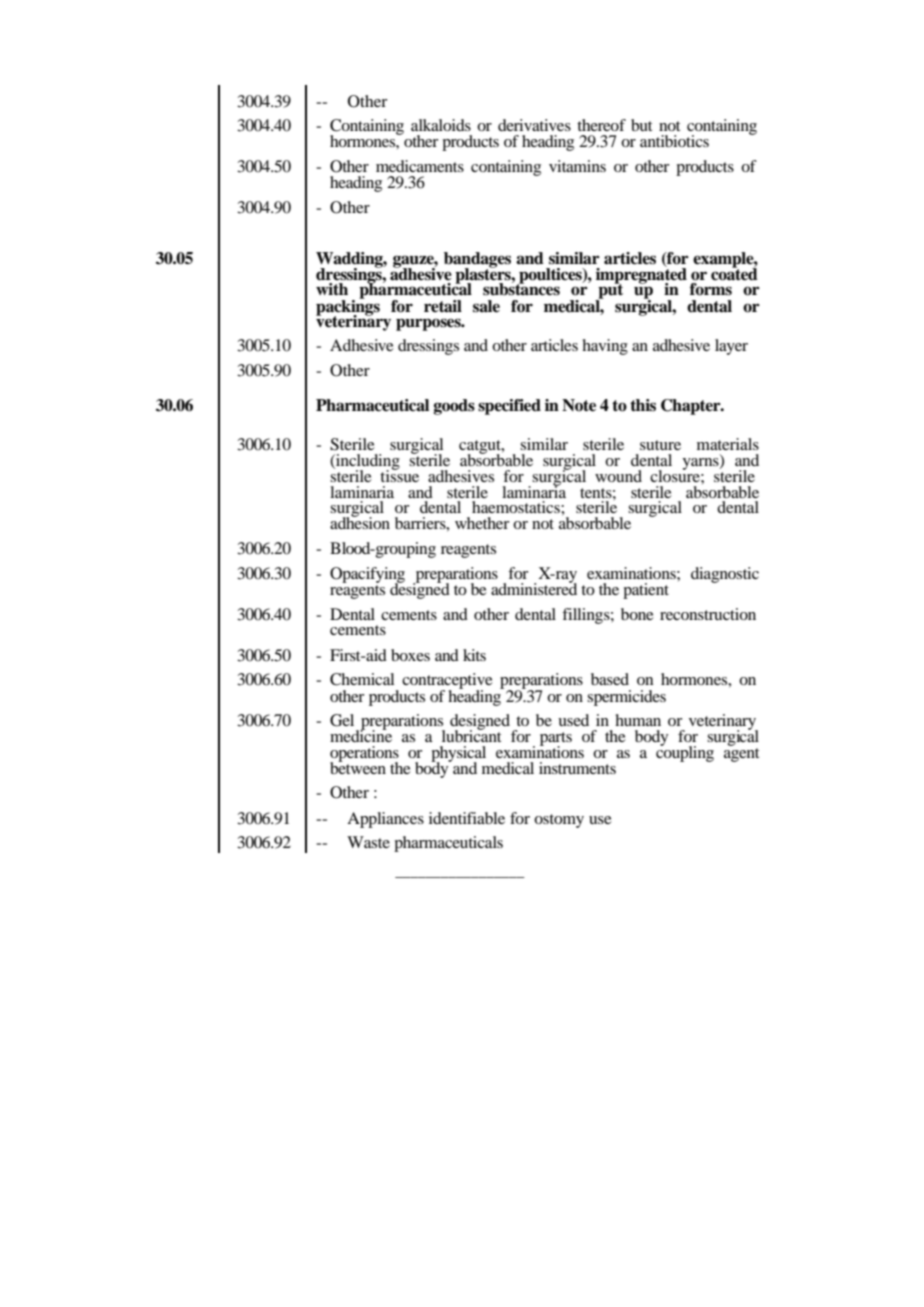  Describe the element at coordinates (410, 655) in the screenshot. I see `boxes` at that location.
